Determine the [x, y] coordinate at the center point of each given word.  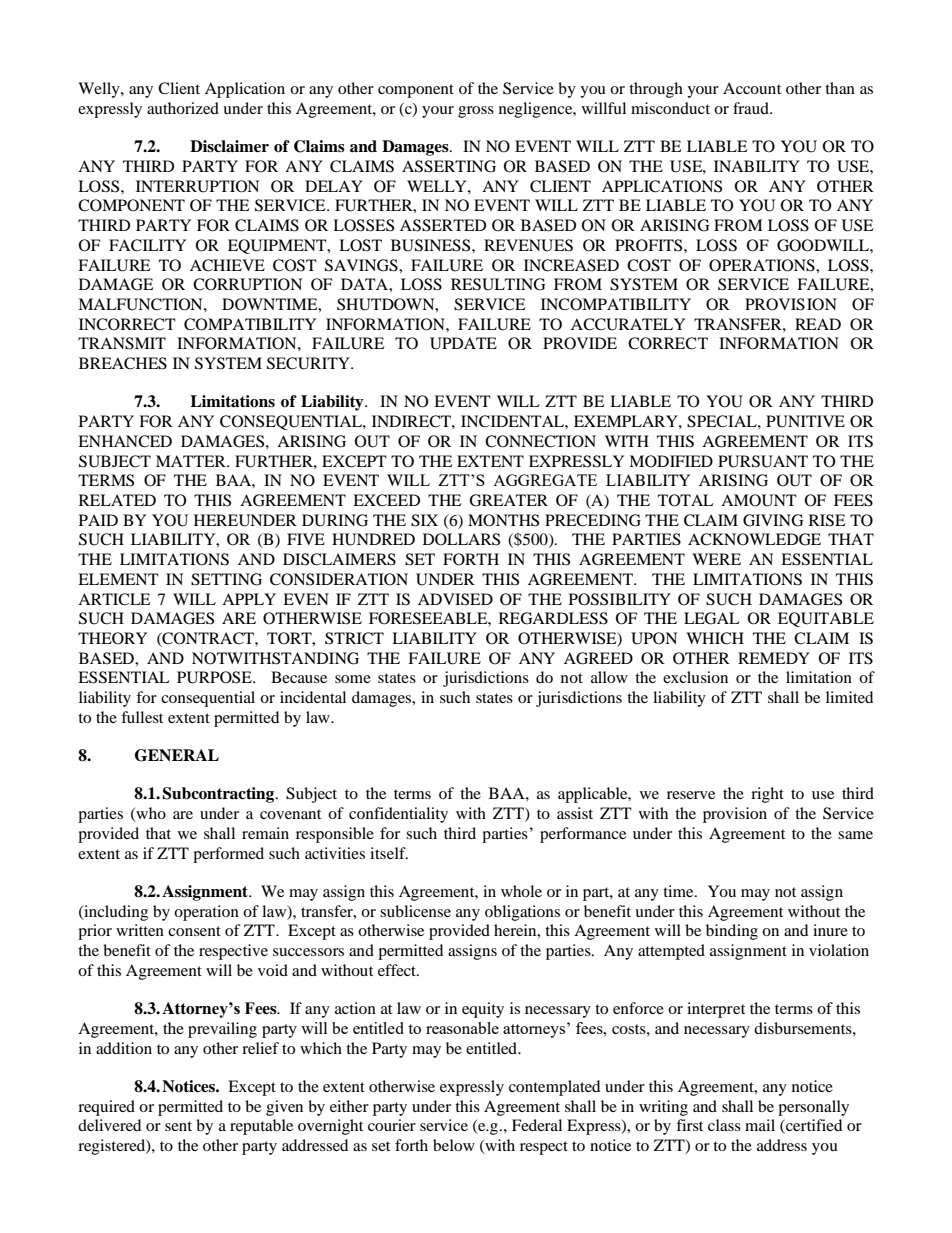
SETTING [226, 579]
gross [476, 112]
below [454, 1145]
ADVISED [455, 599]
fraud [752, 108]
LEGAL [712, 618]
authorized [183, 108]
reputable [261, 1127]
